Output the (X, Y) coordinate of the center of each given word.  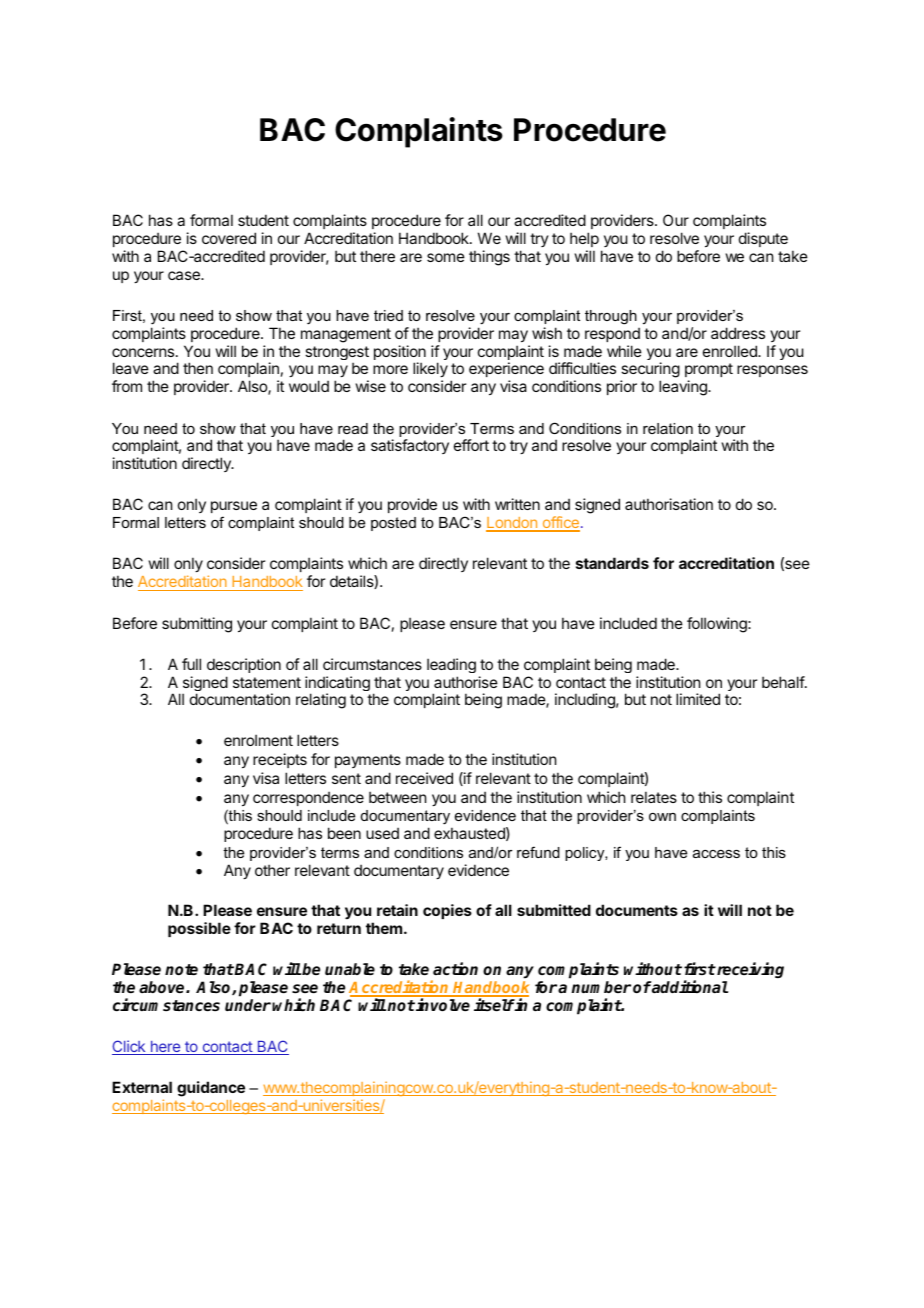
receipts (280, 760)
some (446, 257)
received (424, 778)
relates (654, 797)
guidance (211, 1089)
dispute (763, 239)
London (512, 524)
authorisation (669, 504)
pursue (234, 509)
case (185, 275)
